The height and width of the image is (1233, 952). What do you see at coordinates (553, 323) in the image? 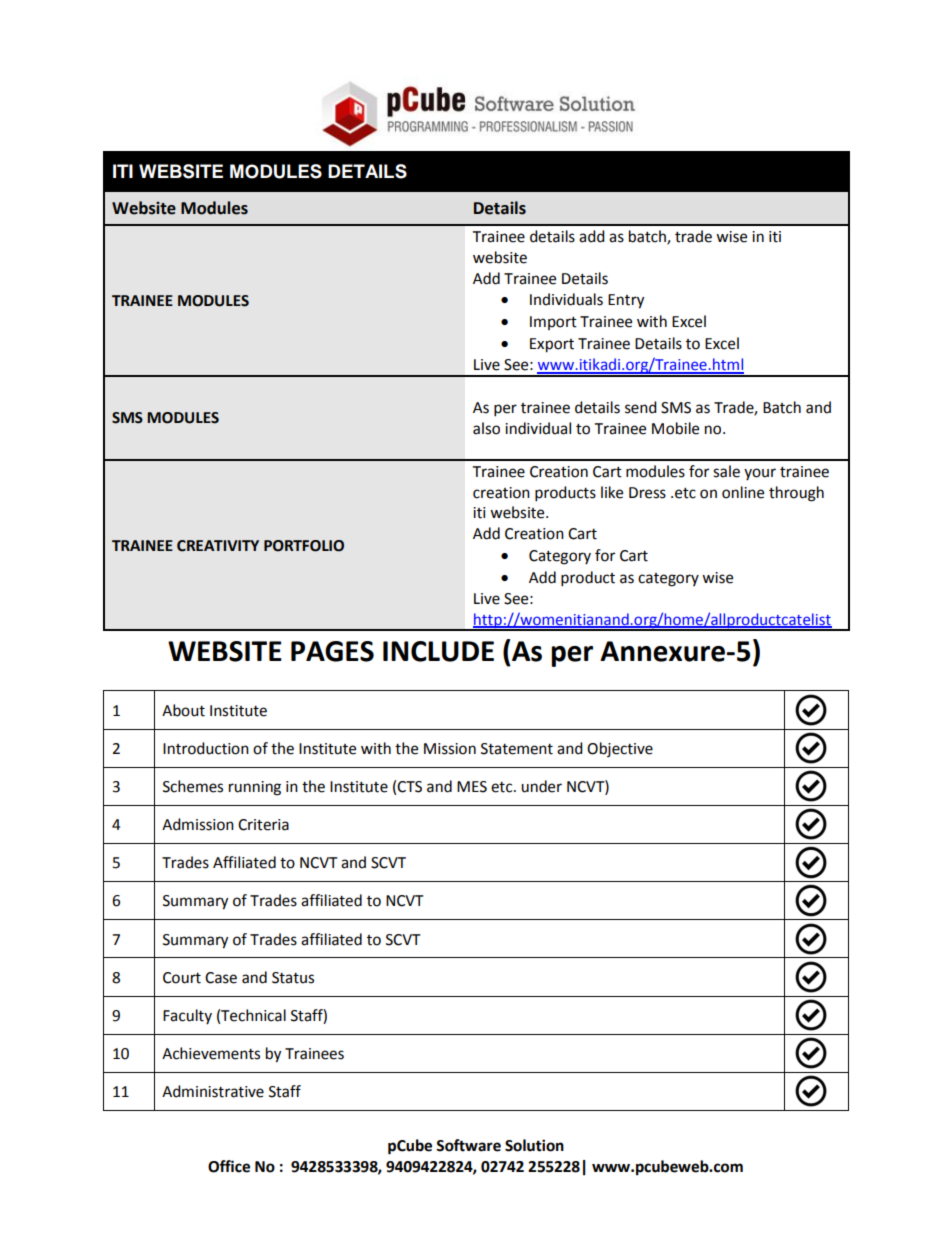
I see `Import` at bounding box center [553, 323].
